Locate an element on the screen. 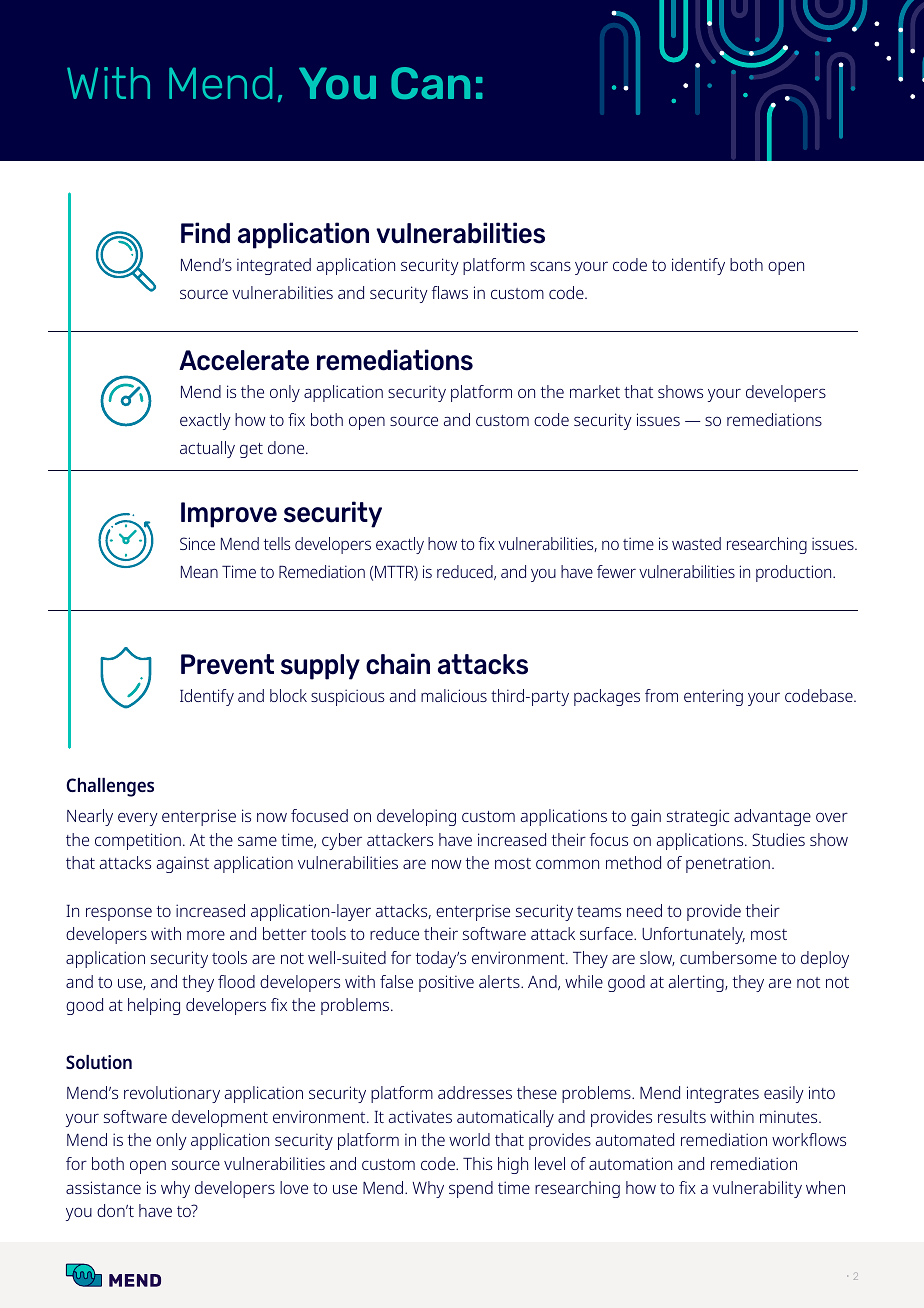  vulnerability is located at coordinates (757, 1189).
